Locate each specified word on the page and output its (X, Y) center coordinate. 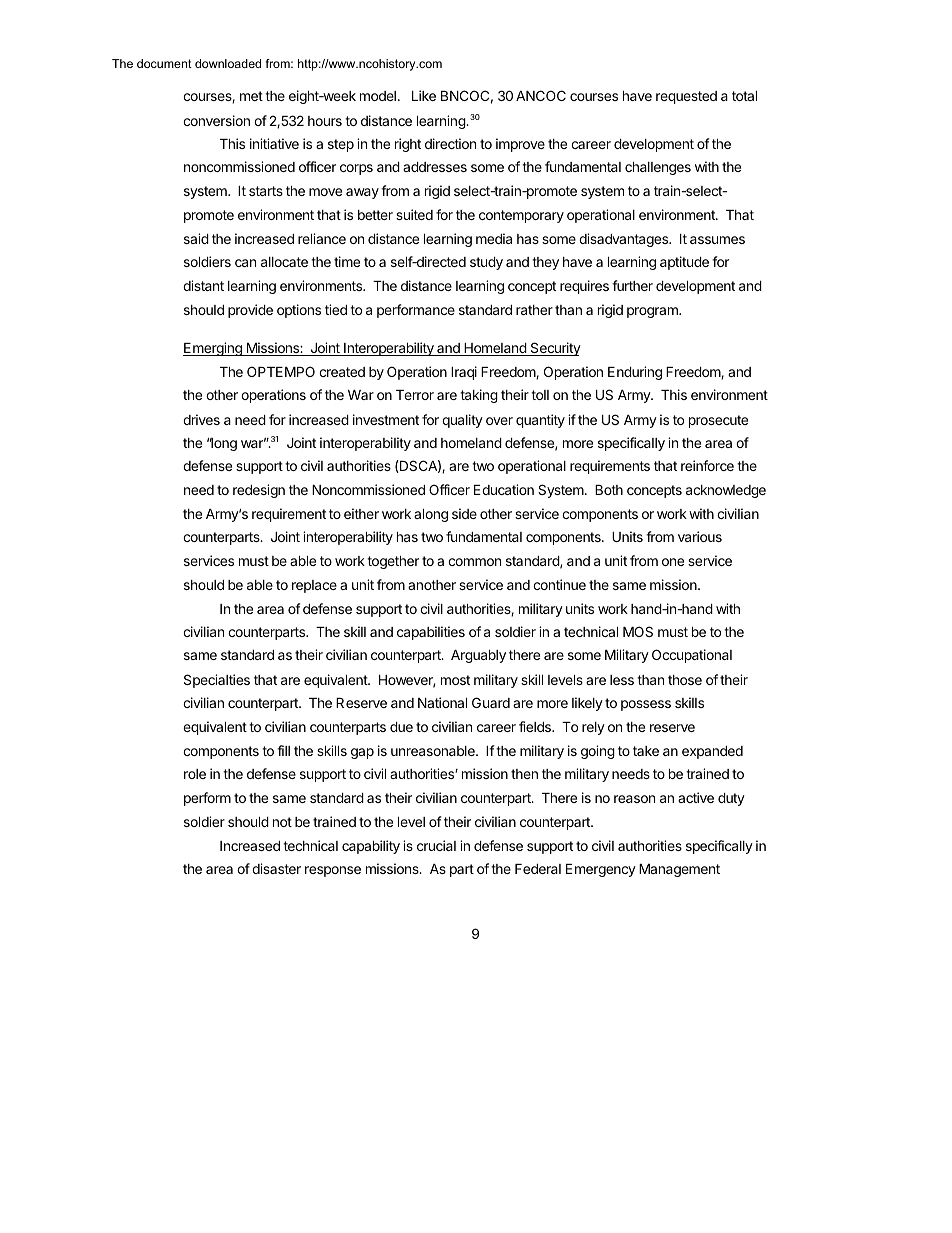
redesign (259, 491)
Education (504, 489)
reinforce (707, 465)
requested (686, 97)
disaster (276, 868)
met (251, 96)
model (378, 96)
